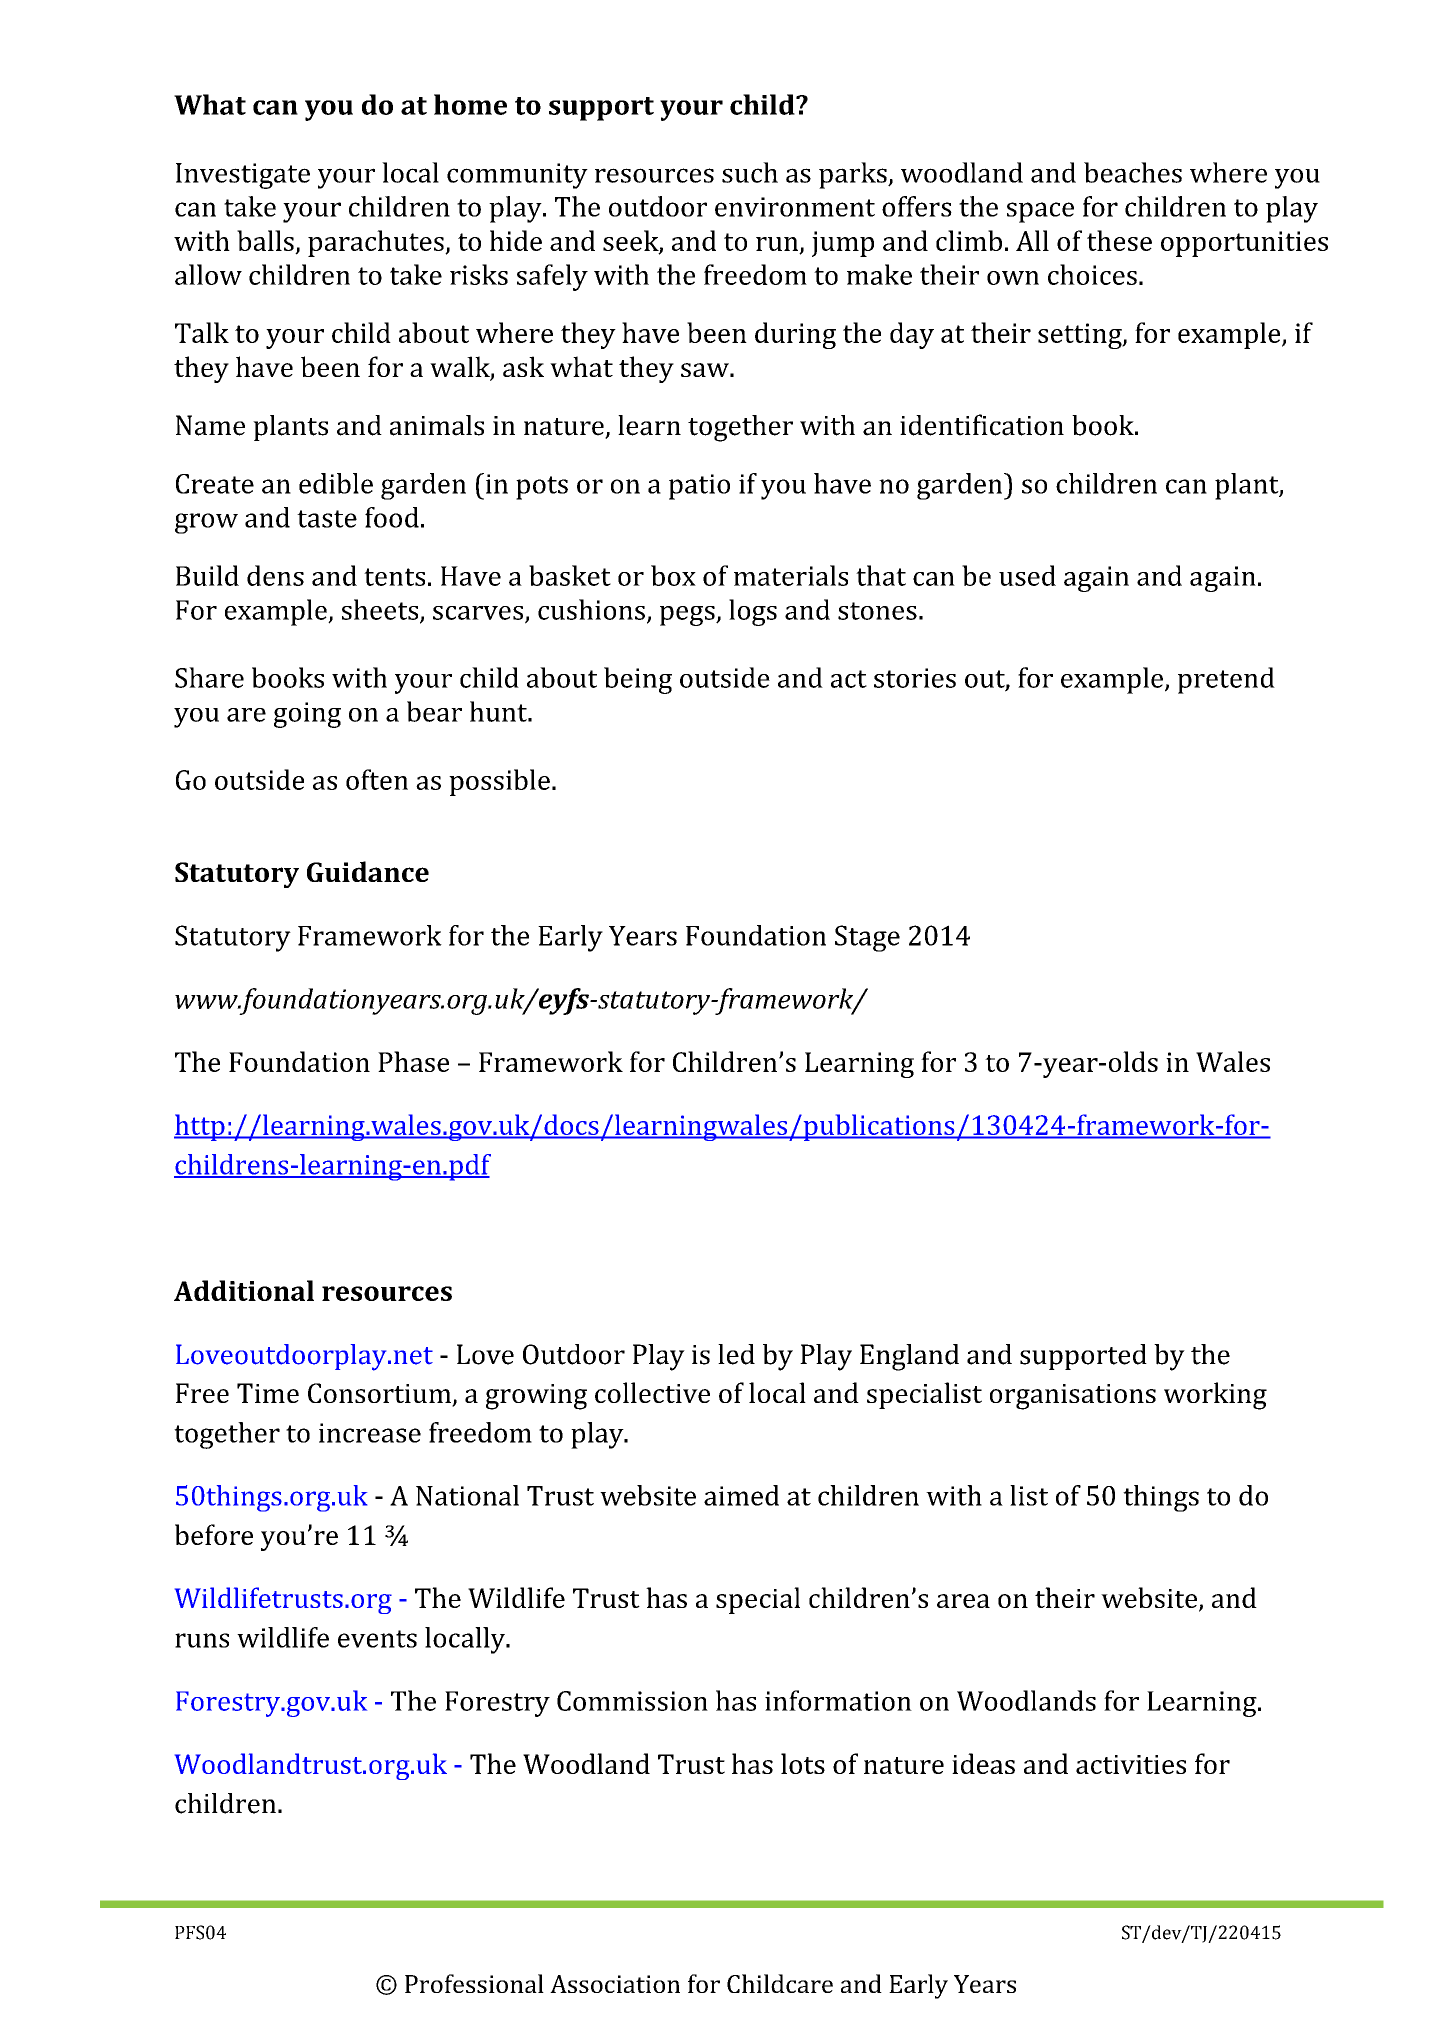  I want to click on beaches, so click(1133, 172).
